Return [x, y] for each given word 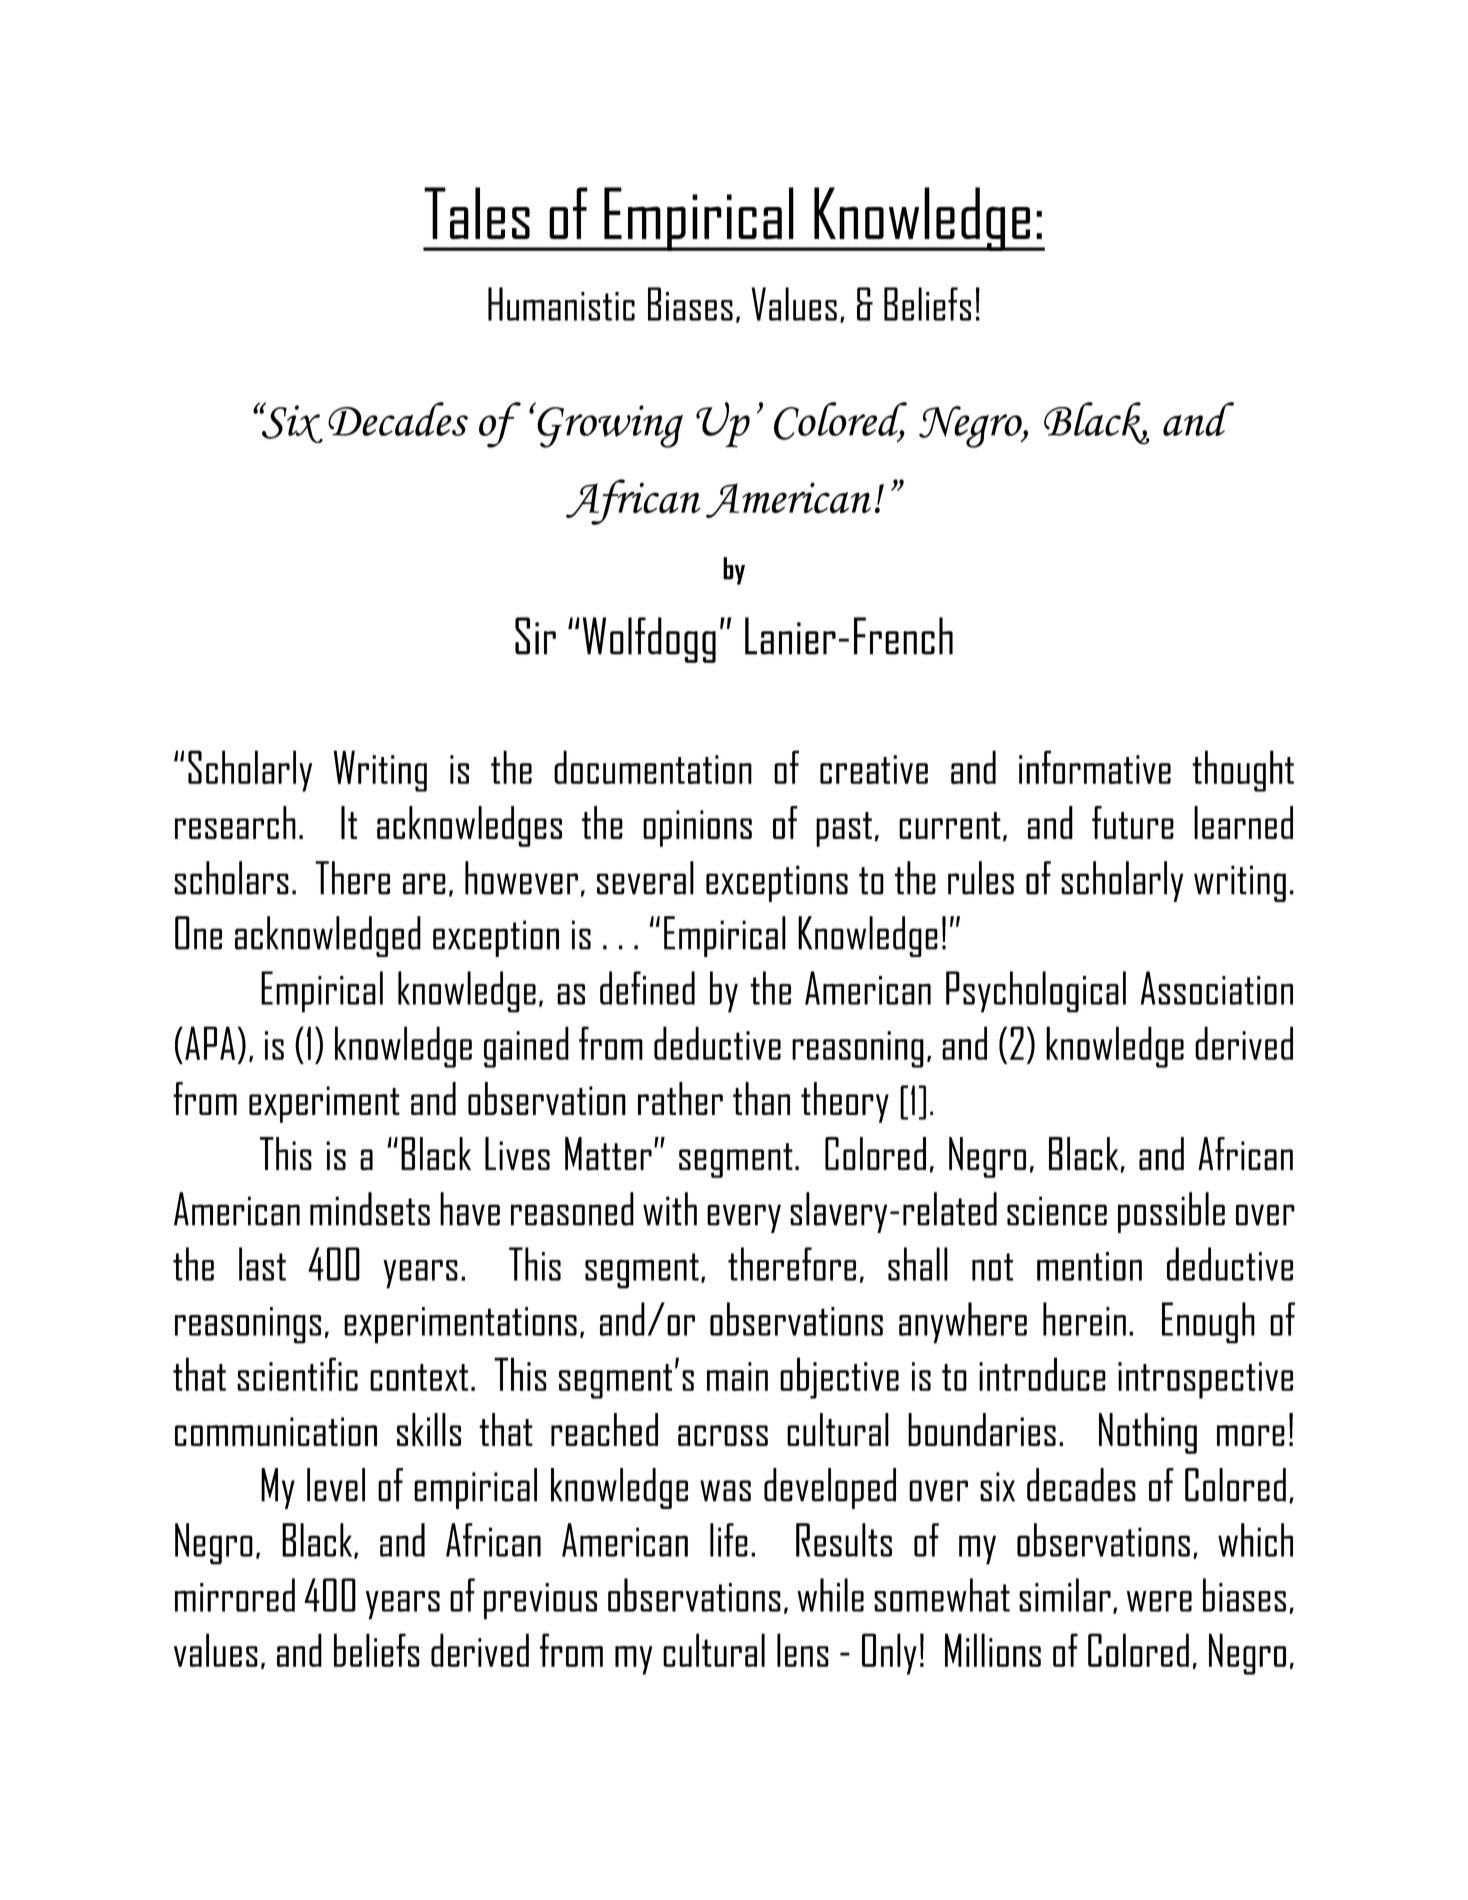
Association [1217, 988]
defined [647, 988]
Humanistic [561, 304]
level [336, 1485]
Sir [535, 636]
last [262, 1264]
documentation [653, 767]
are [424, 884]
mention [1089, 1266]
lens [803, 1650]
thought [1243, 771]
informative [1095, 767]
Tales [477, 213]
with [670, 1209]
